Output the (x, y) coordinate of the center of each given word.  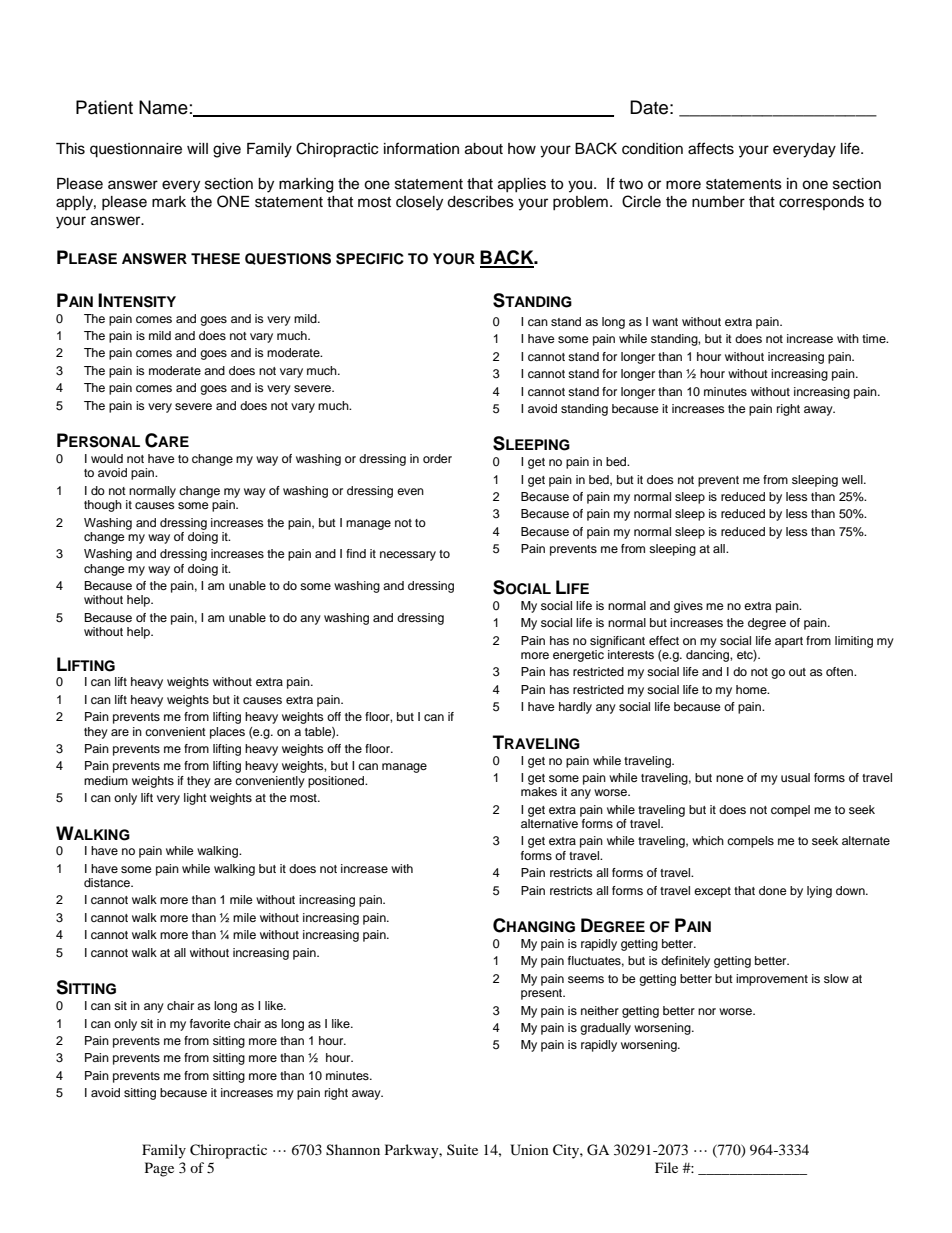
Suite (462, 1149)
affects (711, 148)
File (666, 1167)
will (197, 148)
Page (159, 1169)
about (484, 149)
